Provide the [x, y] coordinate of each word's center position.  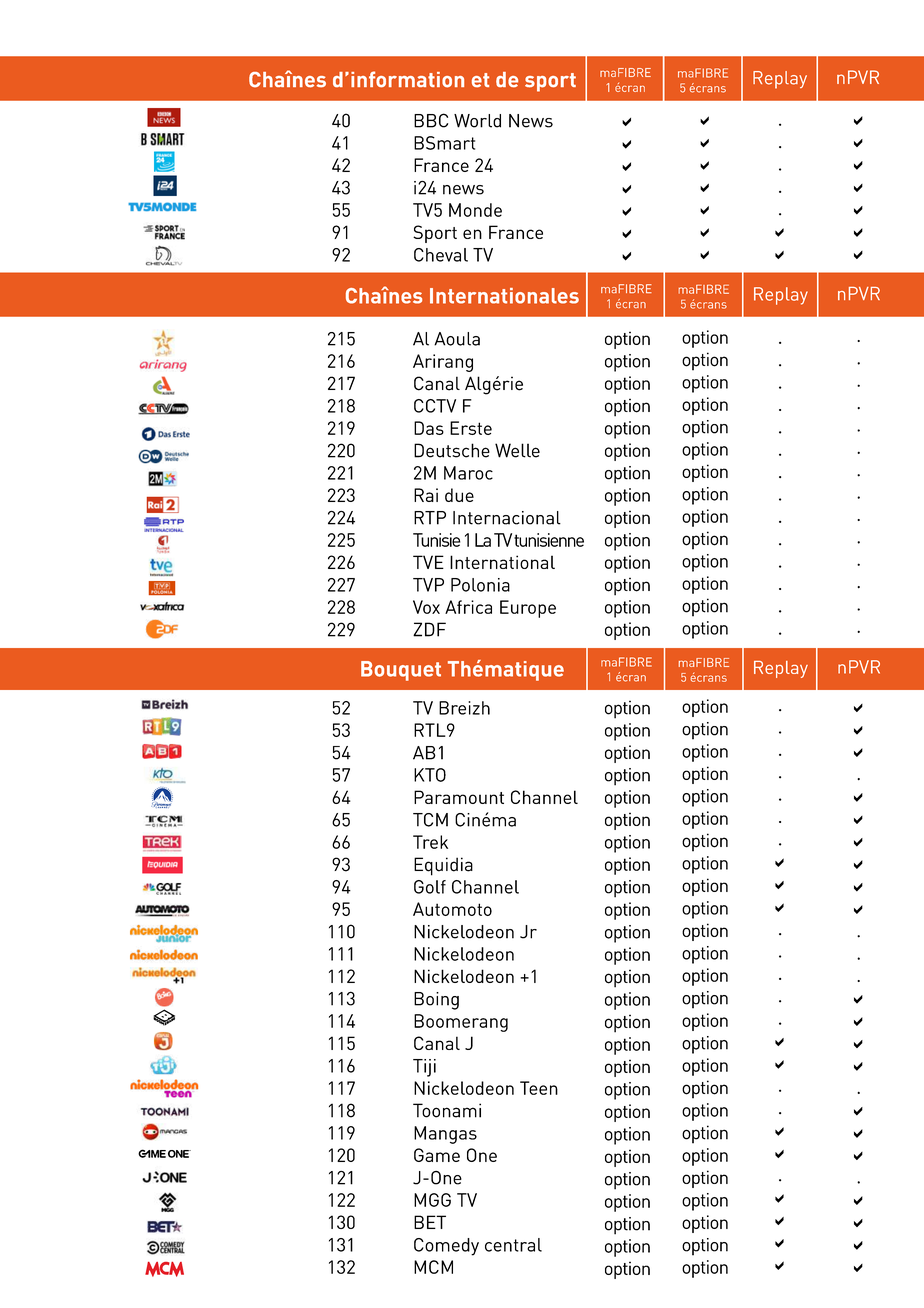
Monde [475, 210]
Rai [426, 495]
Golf [430, 887]
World [477, 121]
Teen [539, 1088]
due [459, 495]
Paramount [459, 797]
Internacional [507, 518]
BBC [431, 120]
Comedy [446, 1247]
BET [430, 1222]
